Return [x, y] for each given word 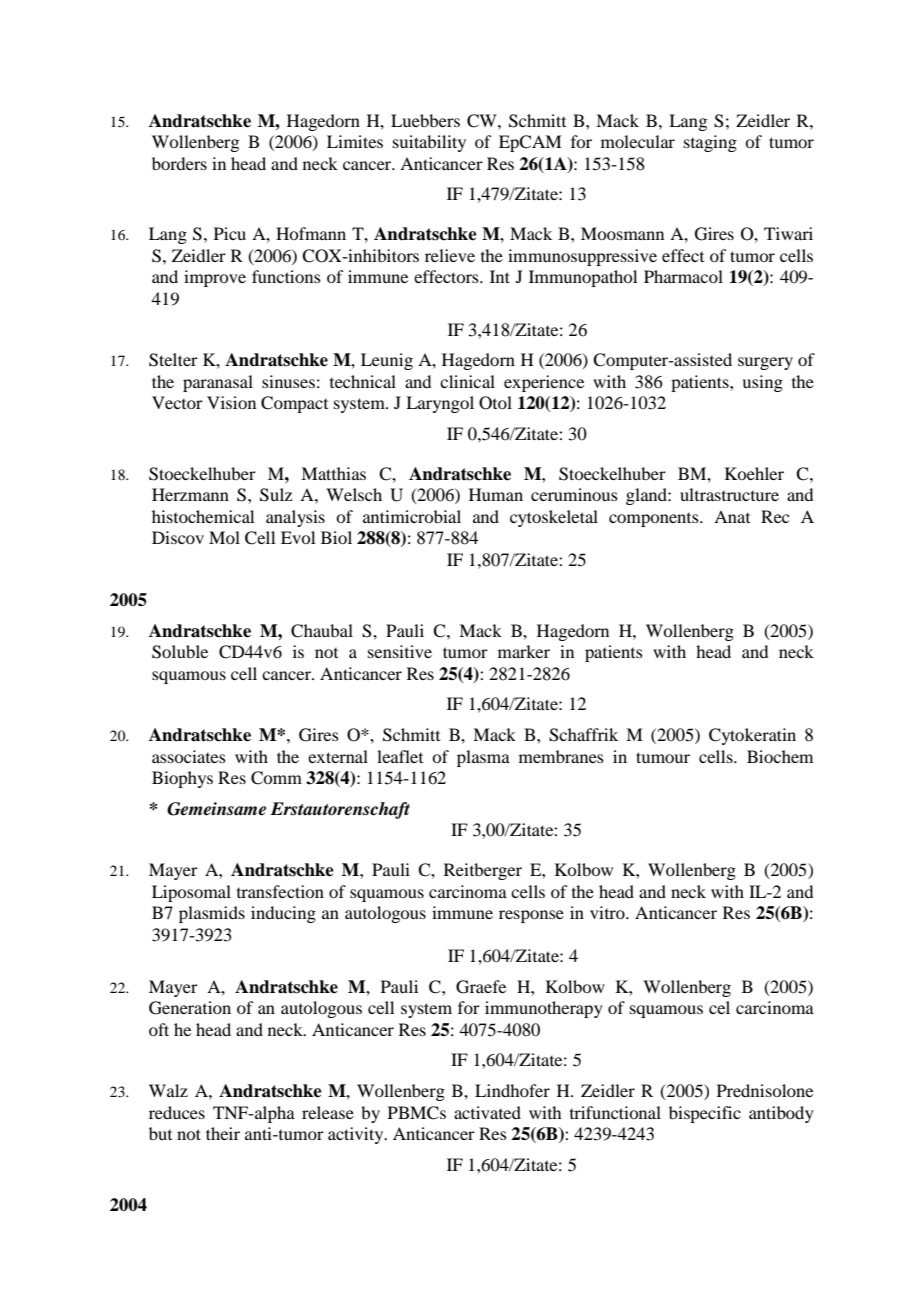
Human [496, 494]
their [223, 1133]
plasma [483, 758]
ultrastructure [729, 494]
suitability [429, 143]
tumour [663, 757]
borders [179, 163]
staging [710, 143]
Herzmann [190, 494]
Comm [276, 778]
